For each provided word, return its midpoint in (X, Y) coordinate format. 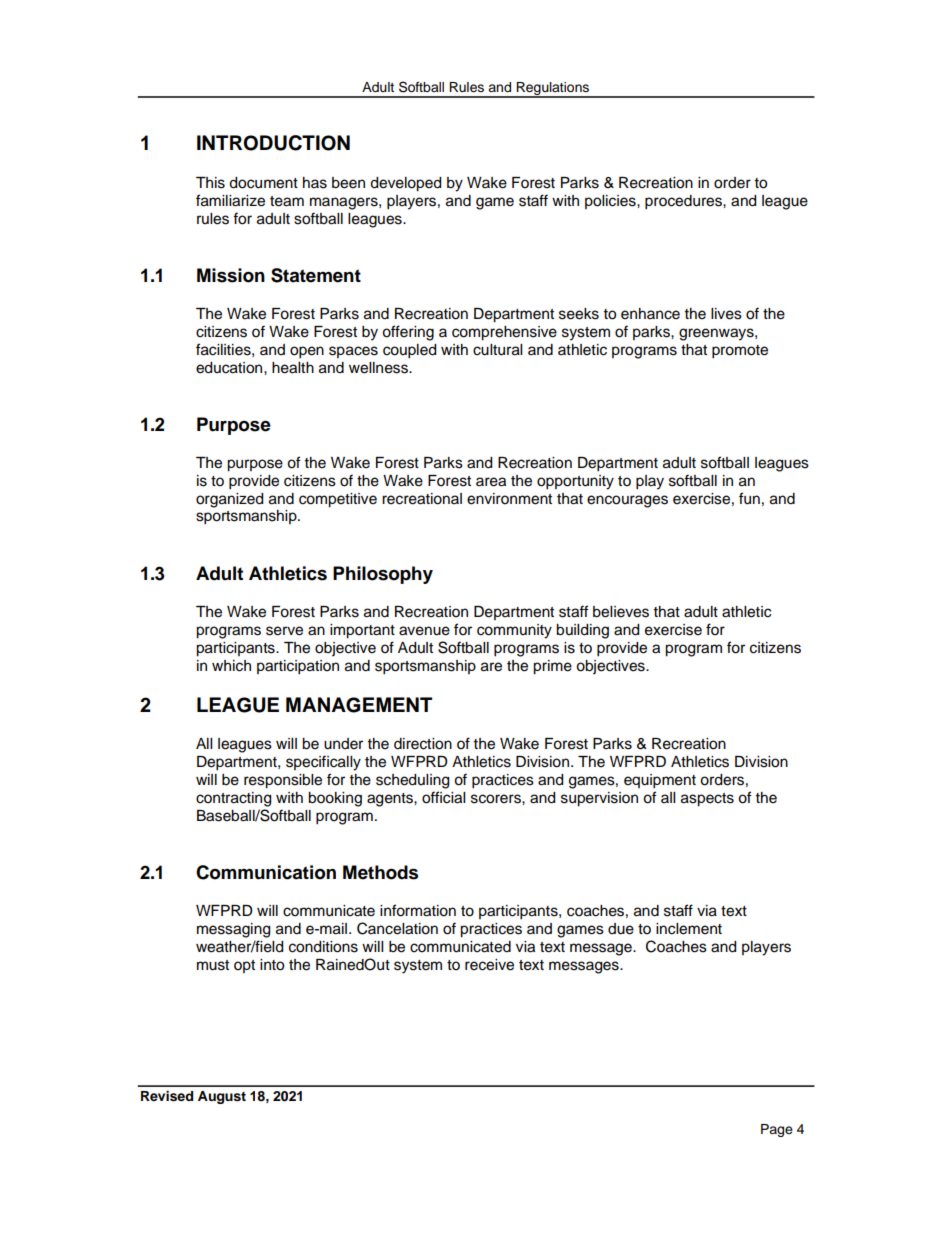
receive (489, 965)
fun (749, 498)
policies (611, 202)
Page (777, 1130)
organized (229, 500)
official (443, 797)
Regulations (552, 89)
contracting (233, 799)
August (222, 1097)
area (491, 482)
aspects (707, 800)
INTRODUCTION (273, 143)
